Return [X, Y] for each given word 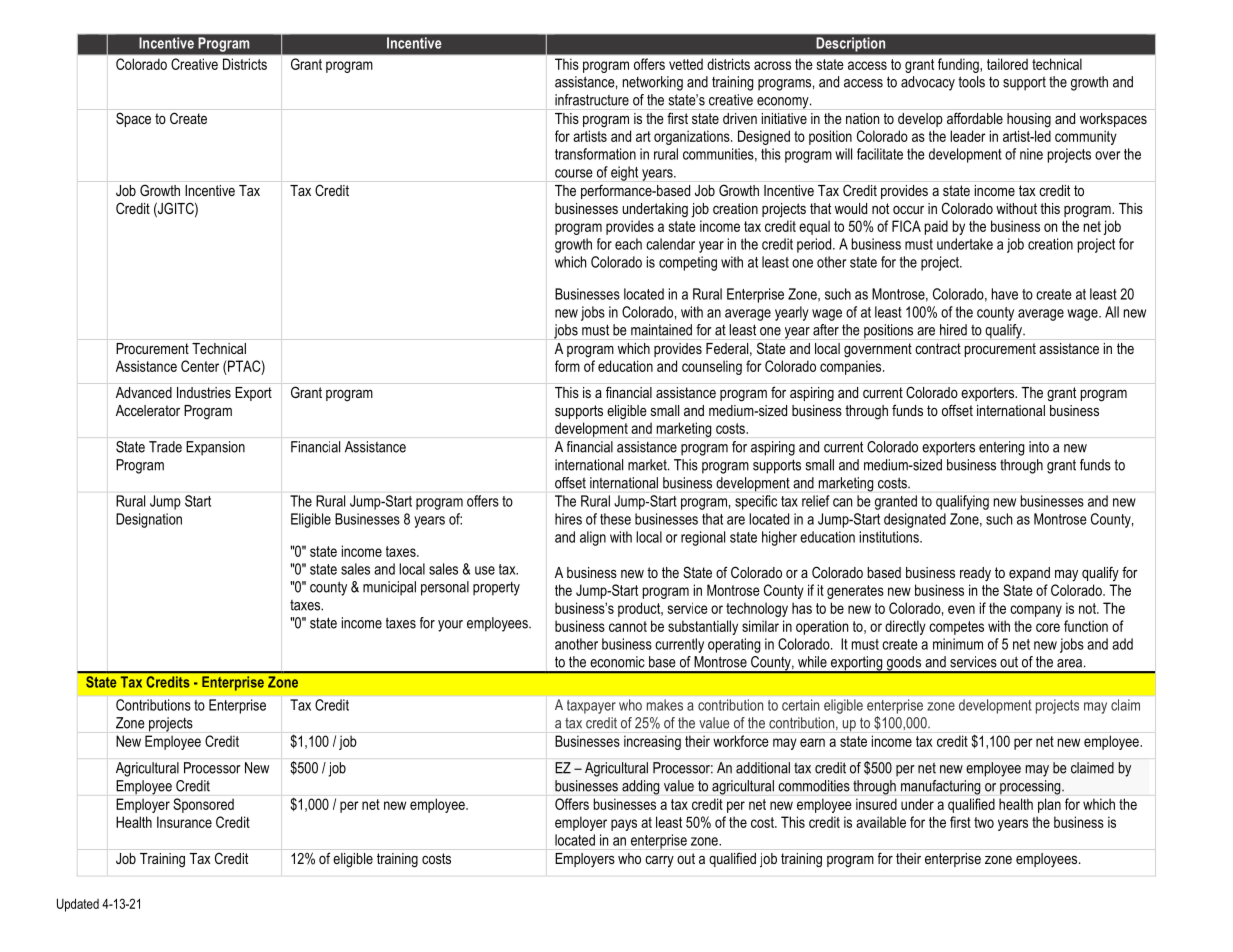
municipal [389, 588]
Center [200, 366]
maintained [661, 330]
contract [938, 348]
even [961, 609]
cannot [628, 626]
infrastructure [592, 100]
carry [659, 861]
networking [653, 83]
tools [971, 82]
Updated [78, 905]
